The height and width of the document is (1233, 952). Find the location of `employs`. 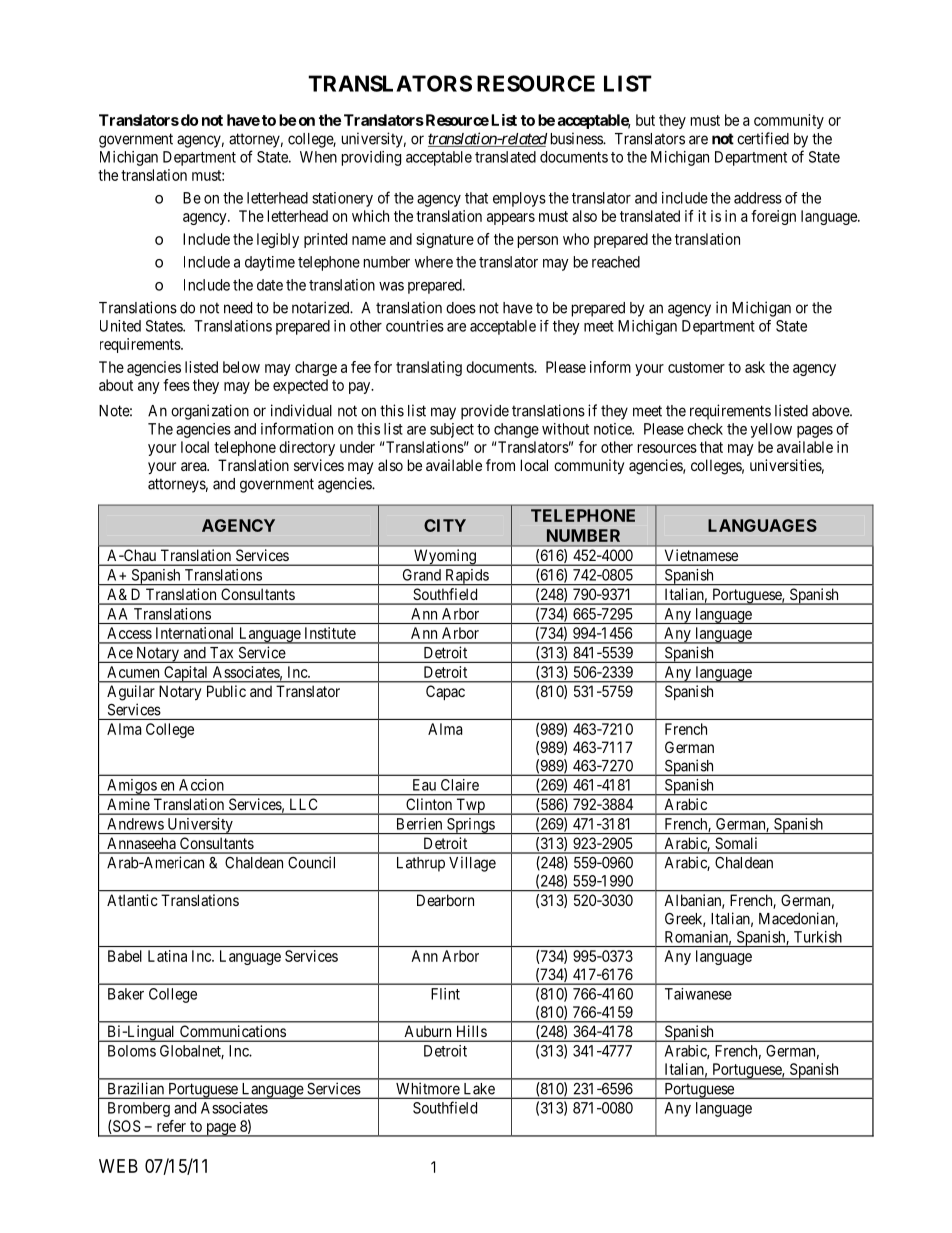

employs is located at coordinates (519, 199).
